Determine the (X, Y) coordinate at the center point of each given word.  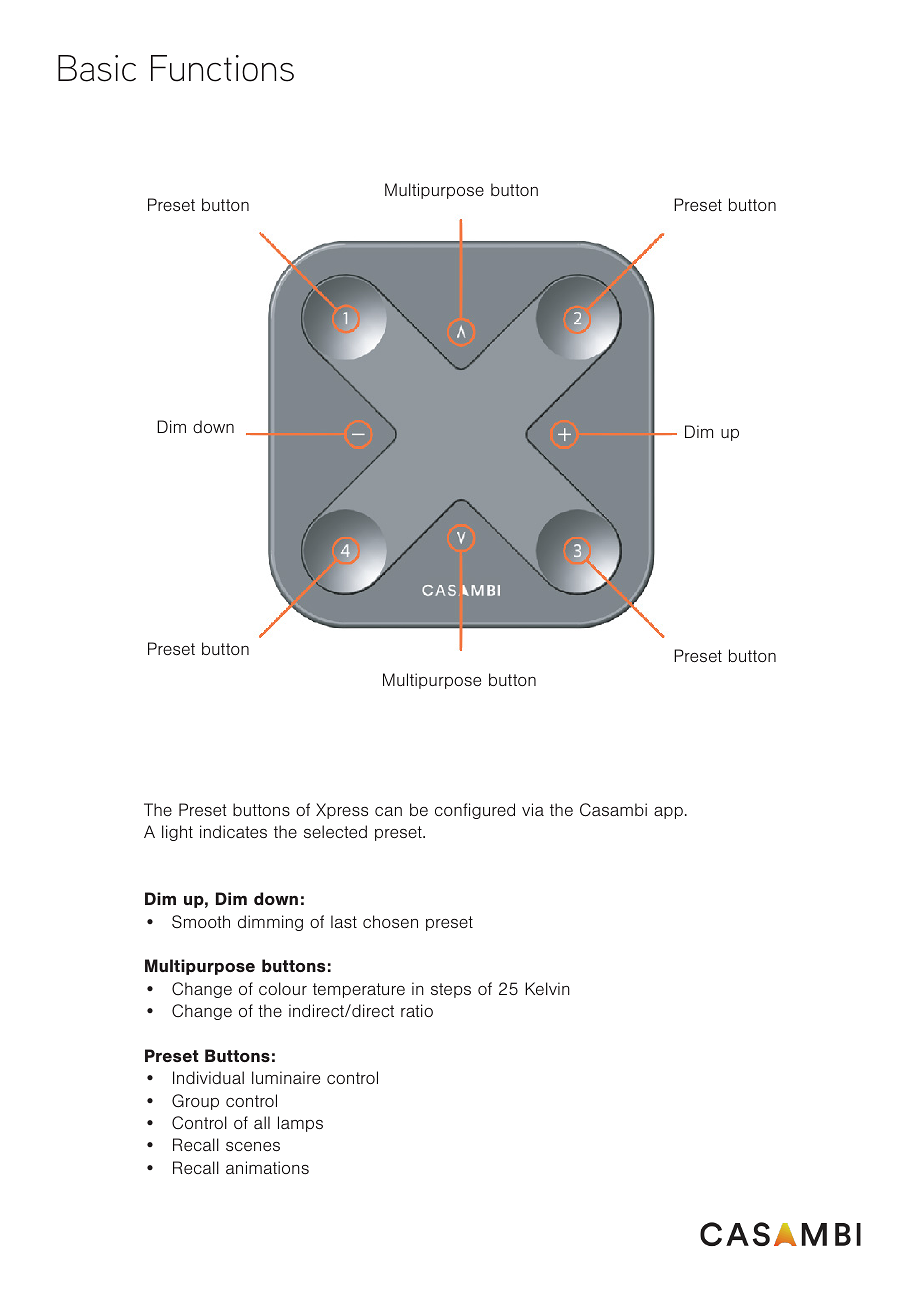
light (177, 833)
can (388, 811)
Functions (222, 68)
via (533, 809)
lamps (300, 1124)
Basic (97, 68)
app (668, 813)
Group (195, 1102)
